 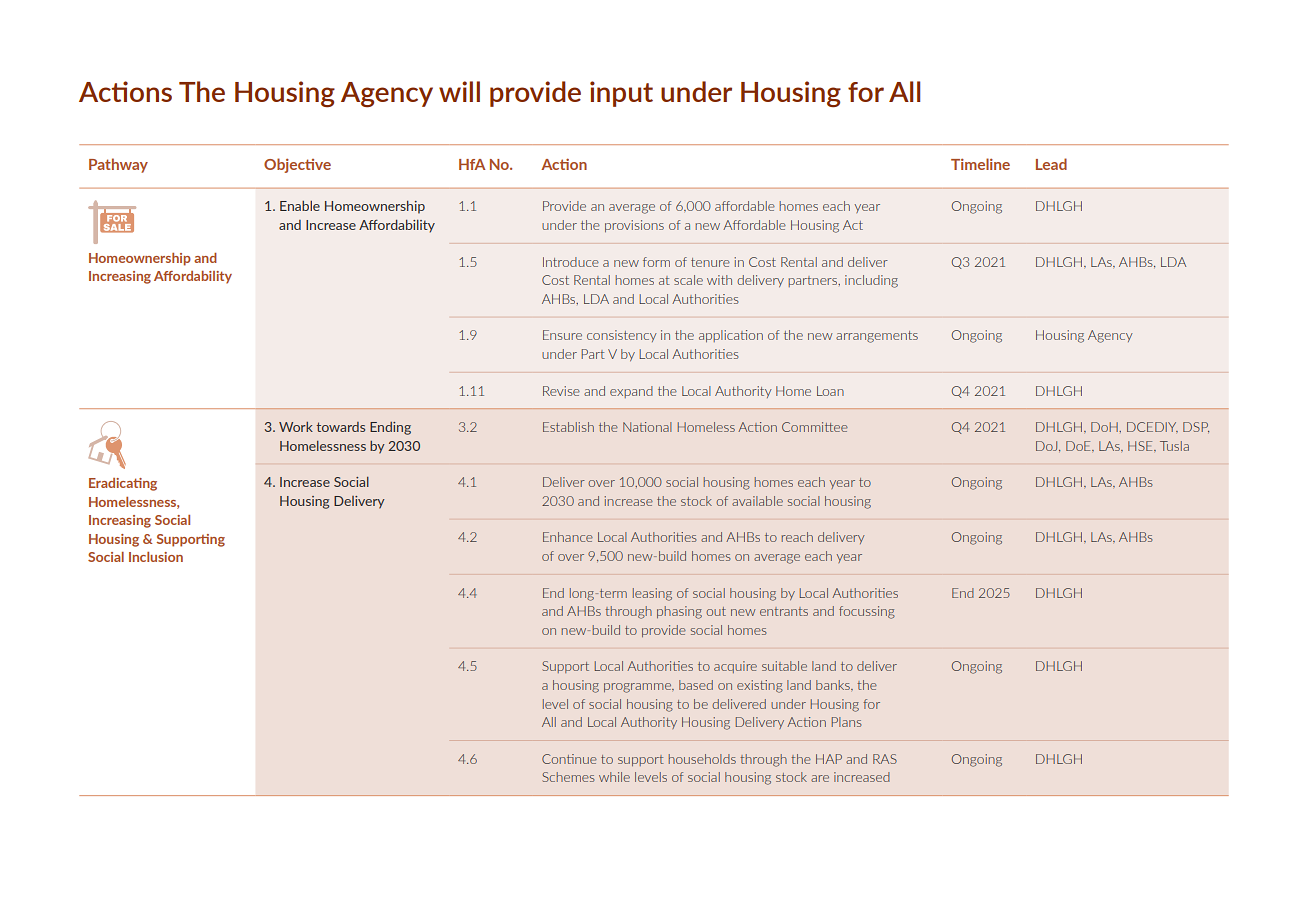 I want to click on National, so click(x=647, y=427).
